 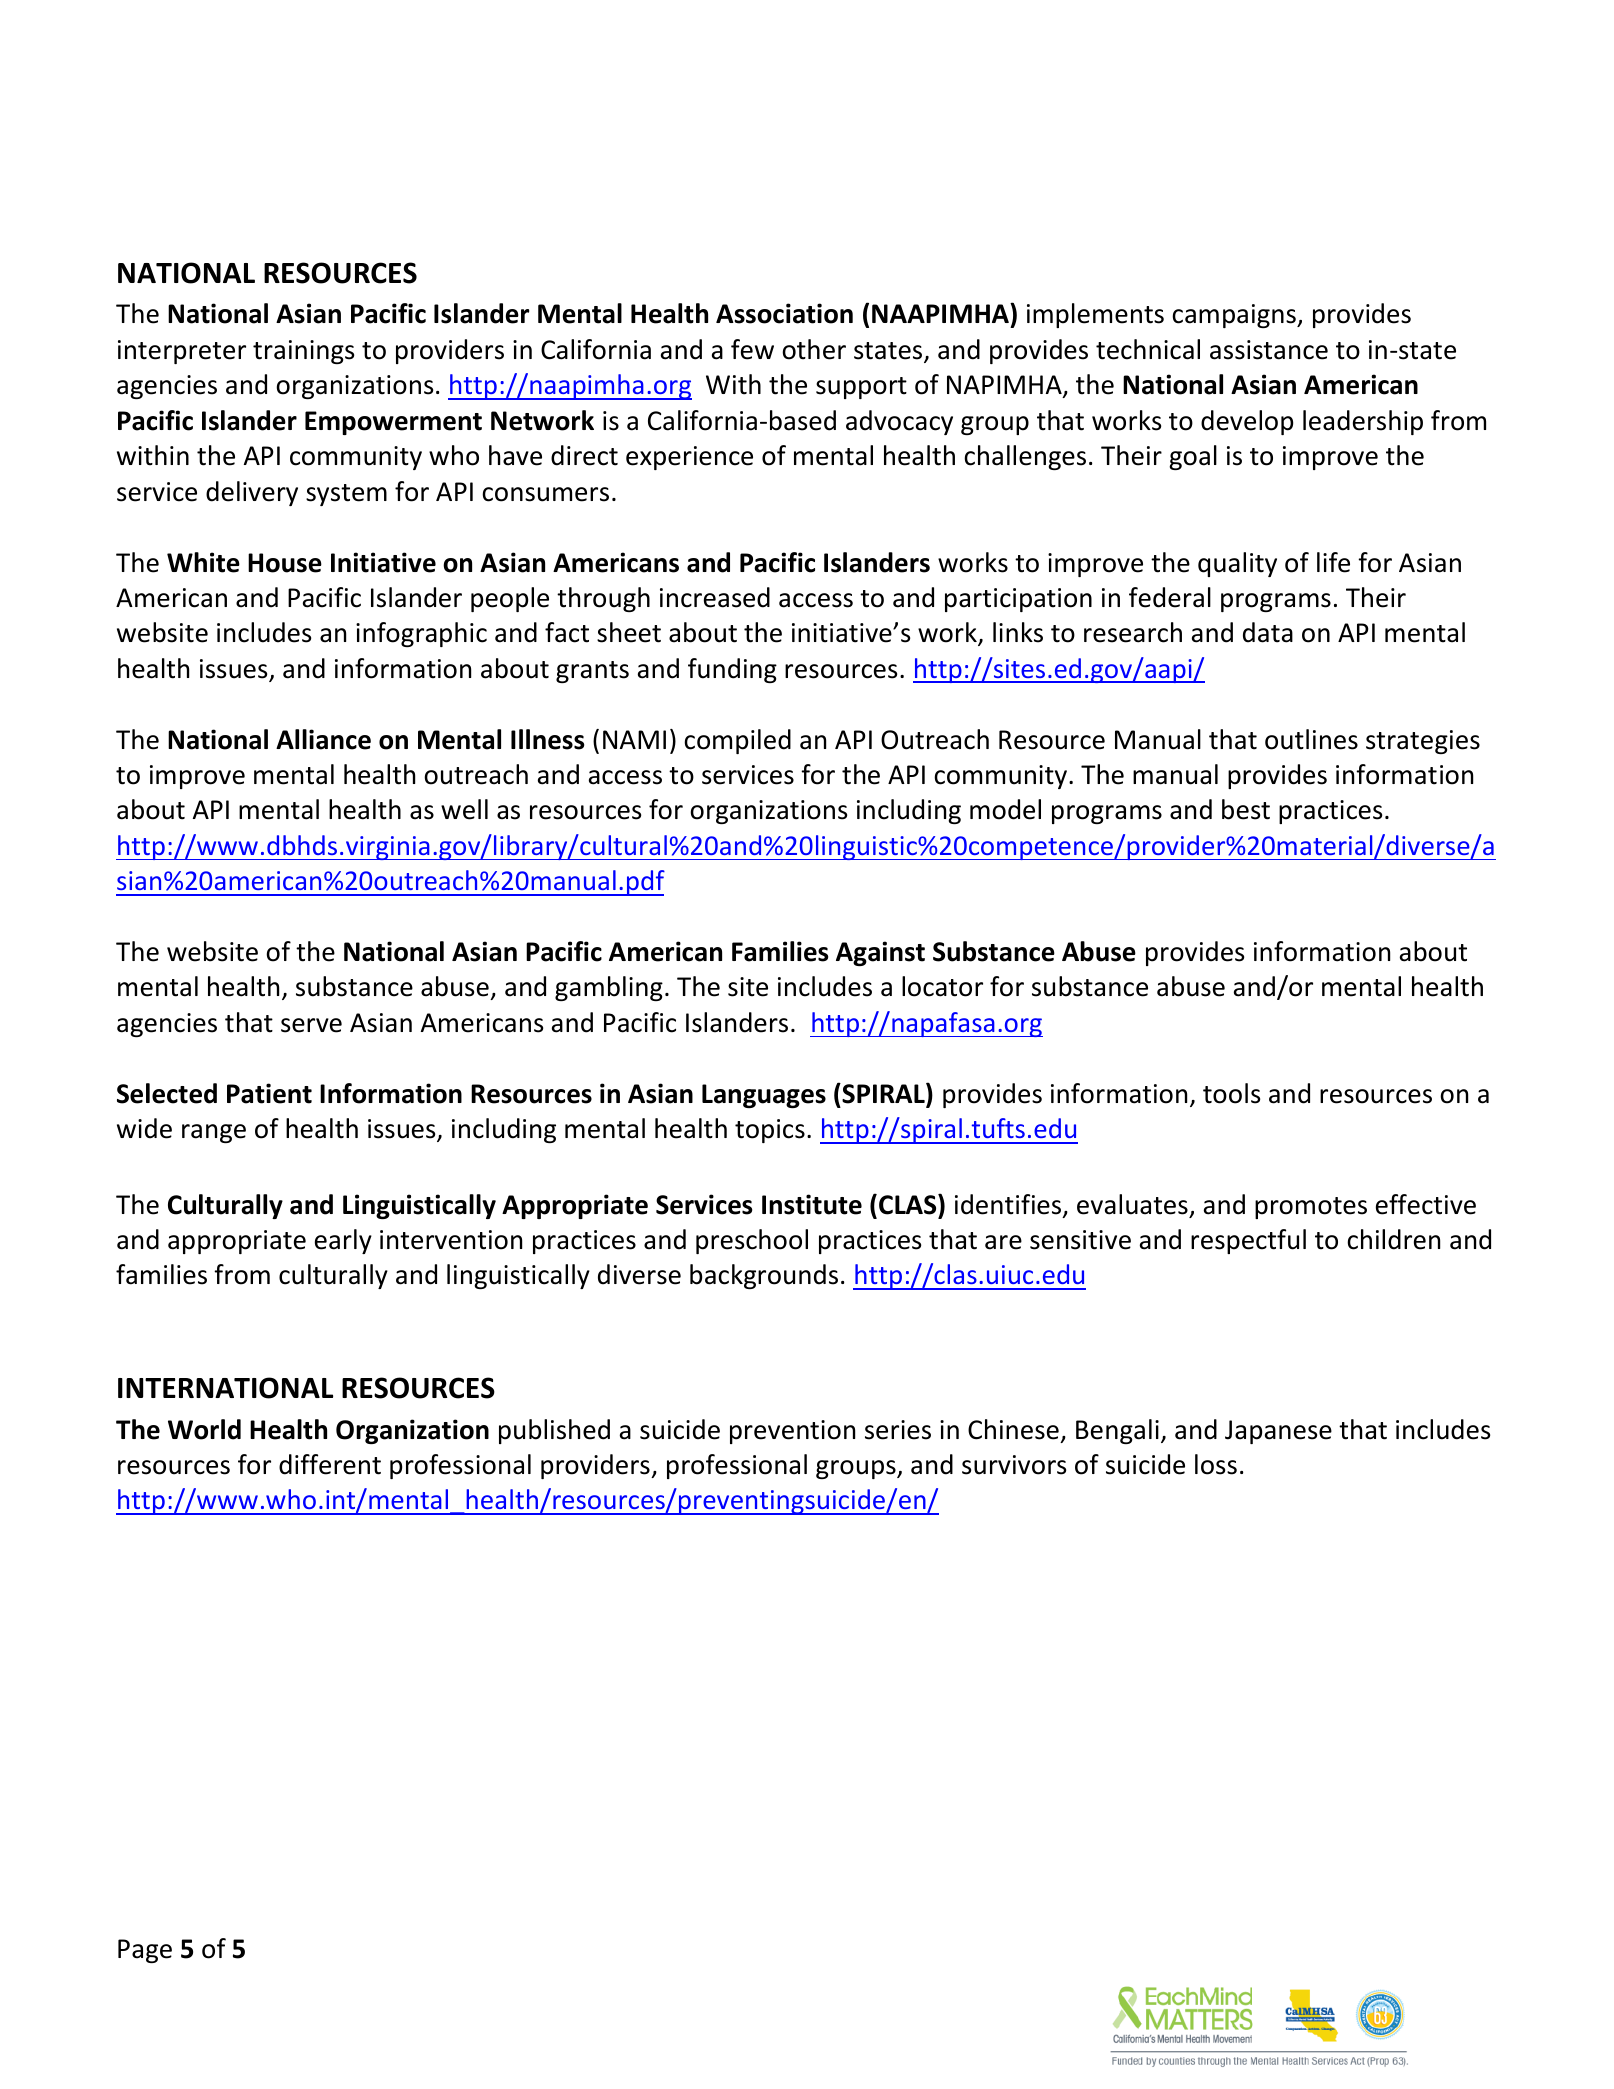 I want to click on Patient, so click(x=269, y=1093).
